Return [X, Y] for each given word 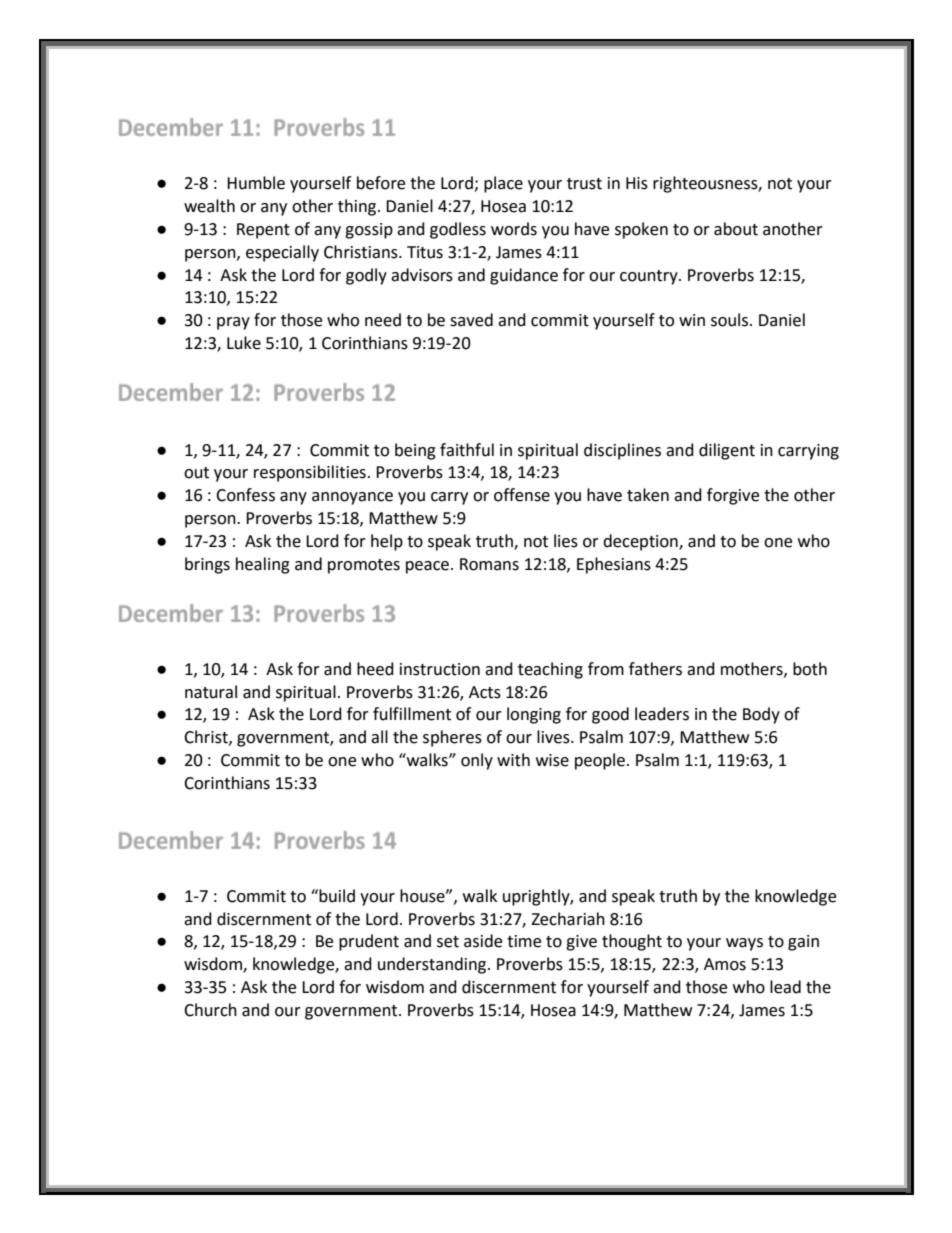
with [513, 760]
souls [731, 320]
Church [210, 1010]
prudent [369, 942]
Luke [244, 343]
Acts [485, 692]
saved [471, 320]
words [514, 229]
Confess [245, 495]
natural [211, 692]
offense [522, 495]
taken [648, 495]
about [736, 229]
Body [761, 715]
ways [744, 944]
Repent [263, 231]
